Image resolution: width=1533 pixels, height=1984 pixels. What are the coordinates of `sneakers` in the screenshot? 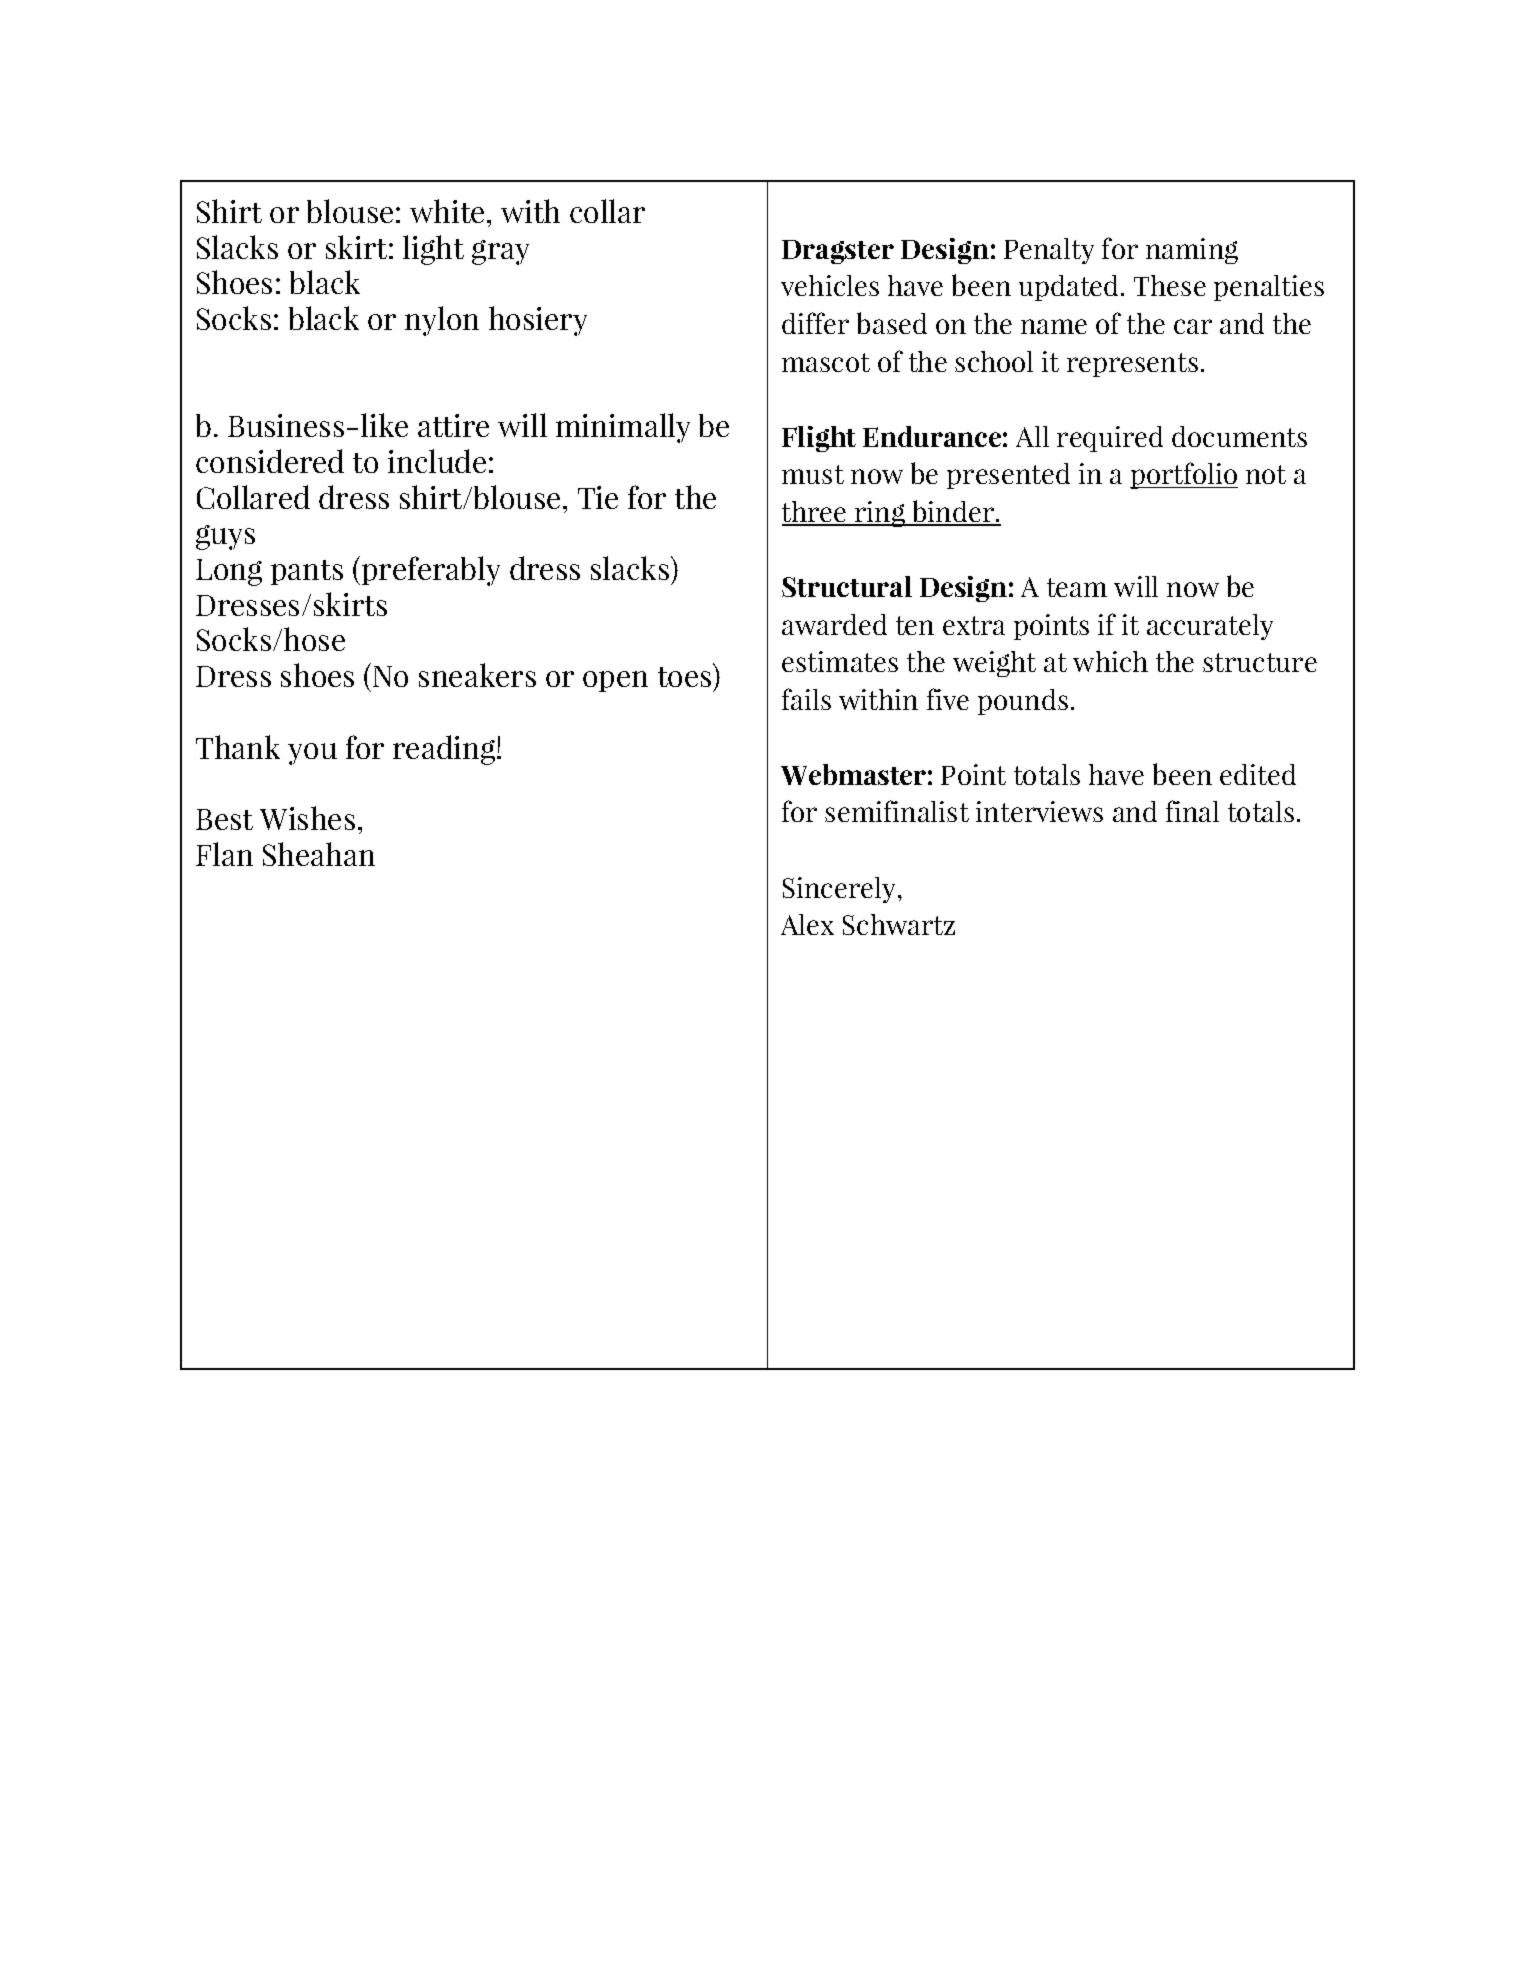 It's located at (477, 675).
